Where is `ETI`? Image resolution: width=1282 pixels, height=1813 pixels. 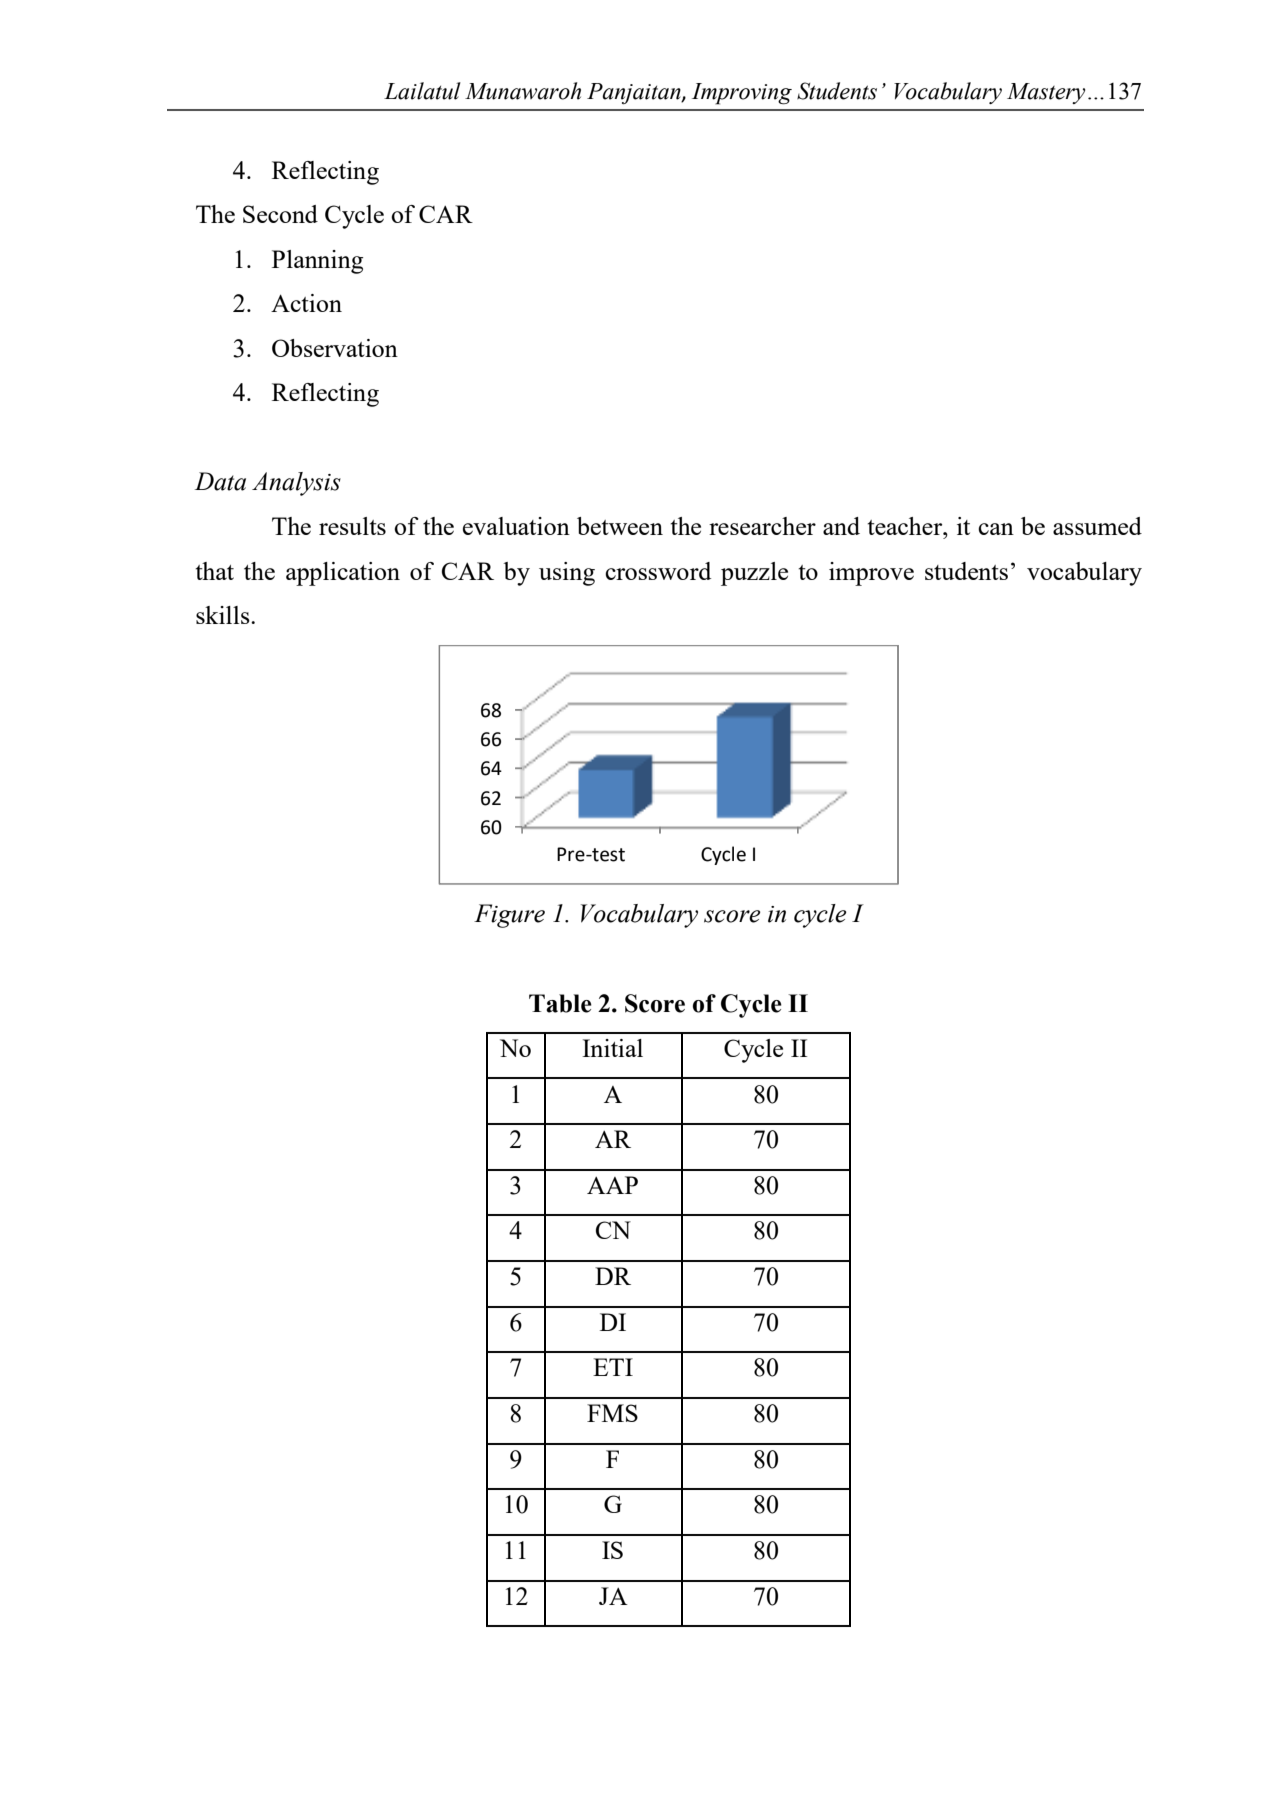 ETI is located at coordinates (613, 1367).
